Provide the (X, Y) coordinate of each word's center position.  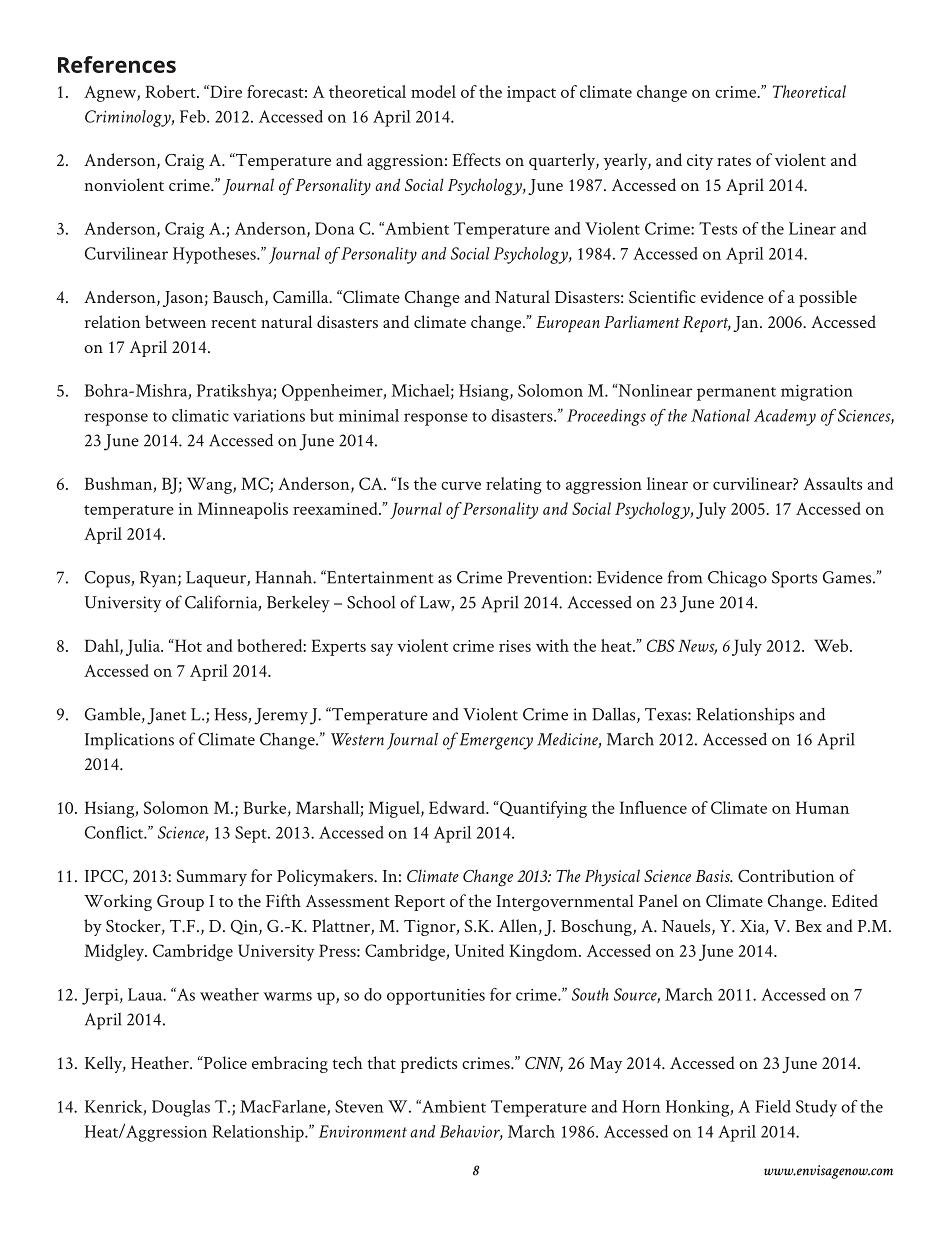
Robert (171, 91)
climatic (200, 415)
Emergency (495, 741)
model (433, 91)
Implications (129, 741)
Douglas (181, 1108)
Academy (785, 417)
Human (822, 807)
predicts (429, 1064)
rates (734, 161)
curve (461, 486)
